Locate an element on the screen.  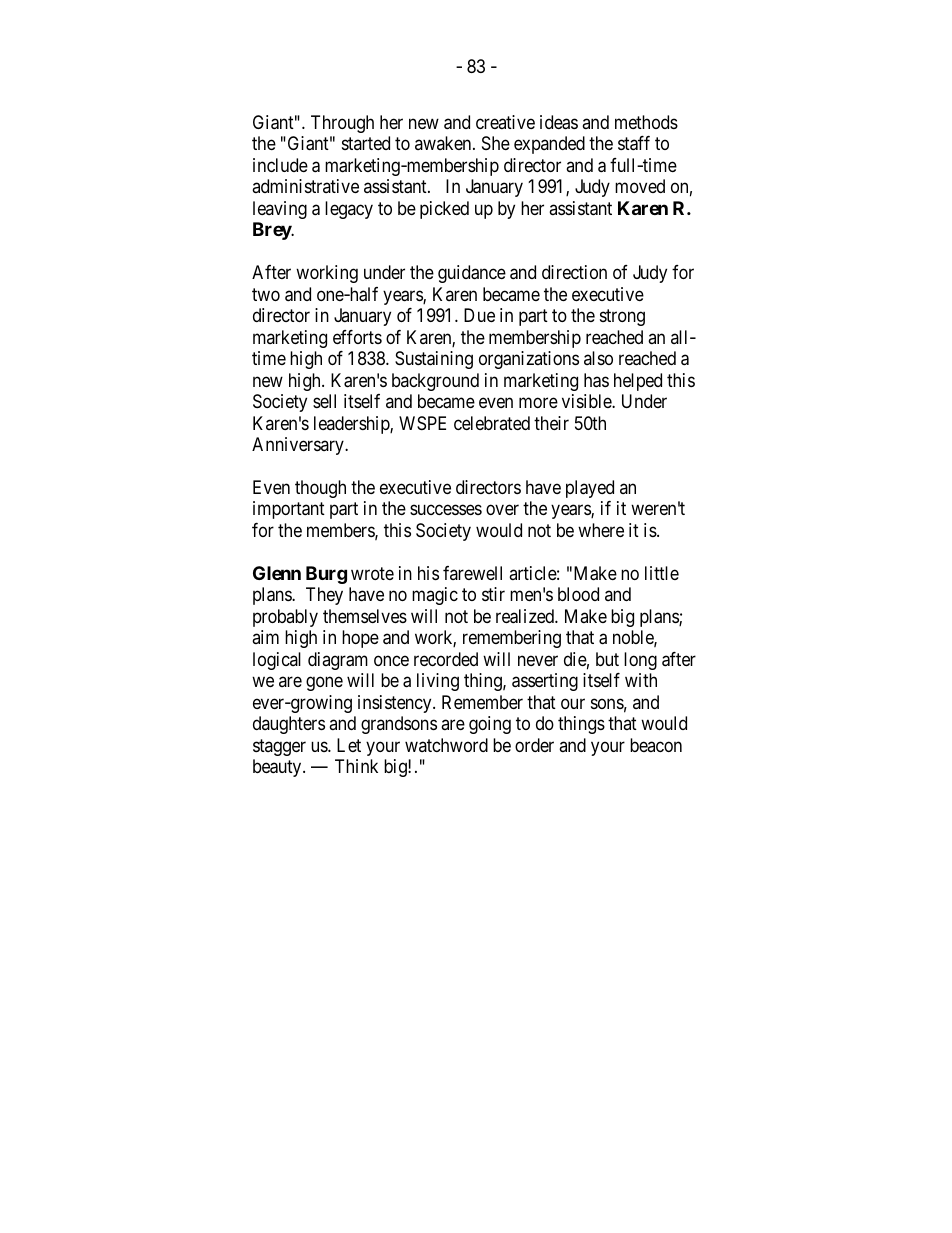
stagger is located at coordinates (279, 747).
